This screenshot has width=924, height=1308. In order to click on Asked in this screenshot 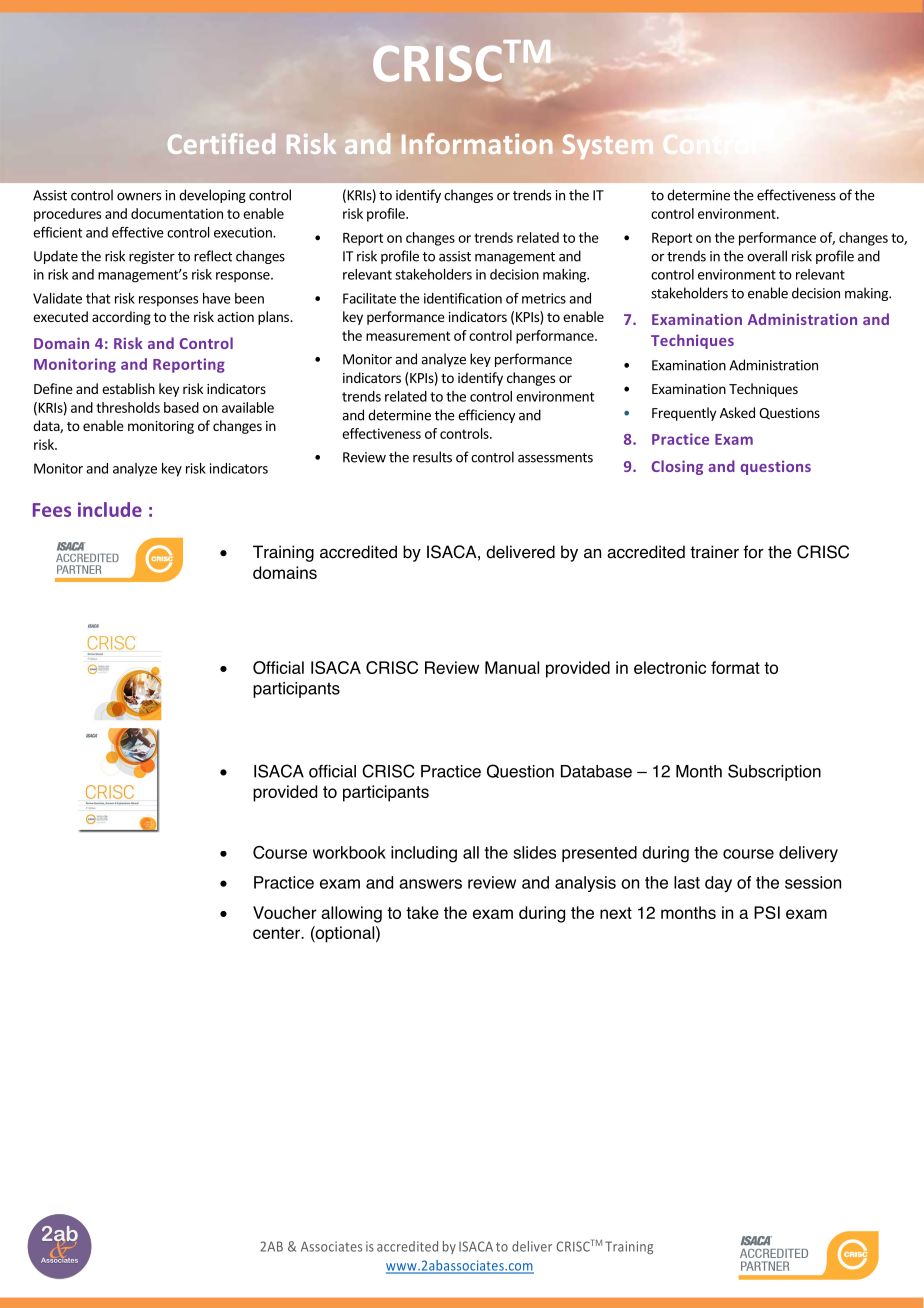, I will do `click(737, 412)`.
